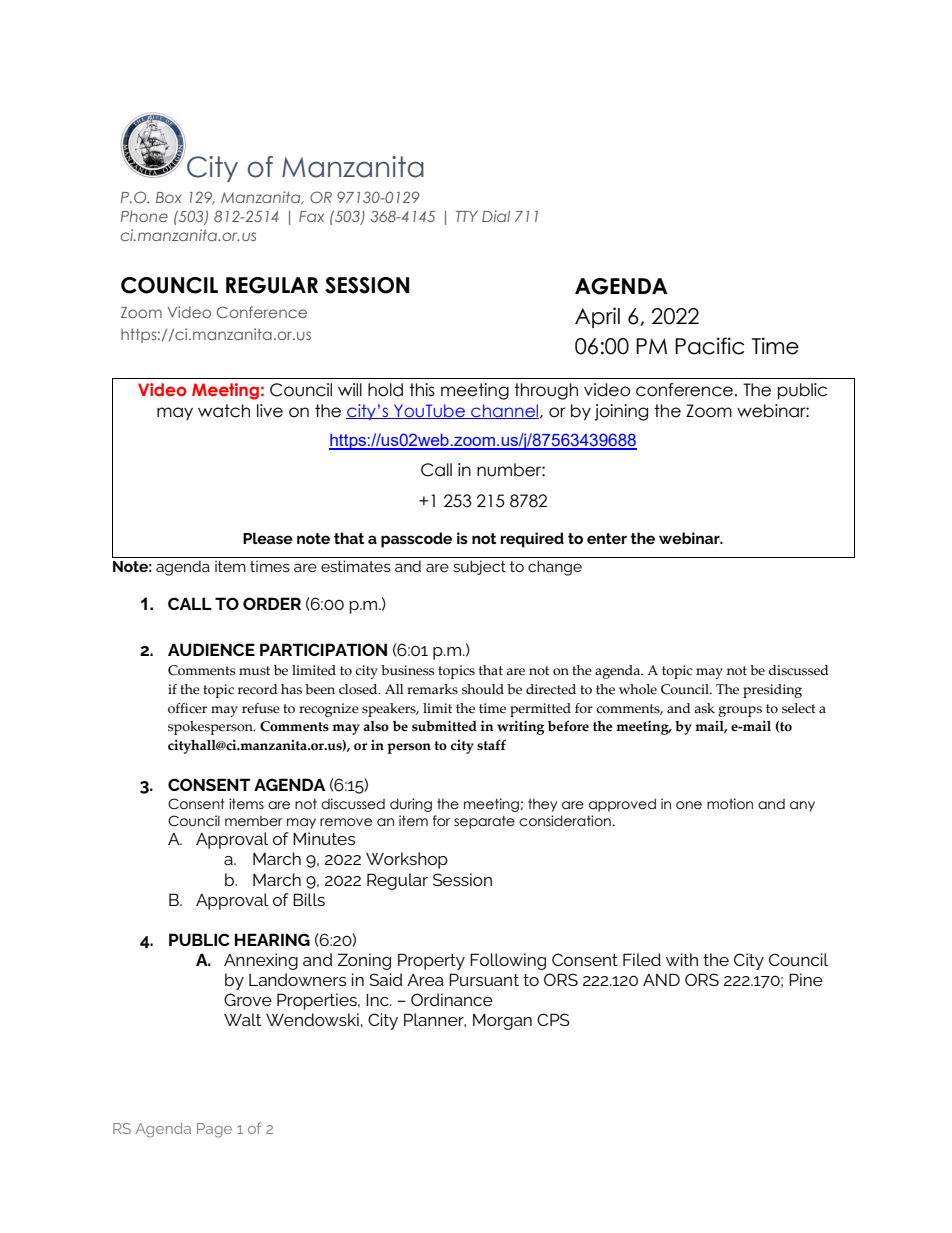 The height and width of the image is (1233, 952). I want to click on enter, so click(607, 538).
